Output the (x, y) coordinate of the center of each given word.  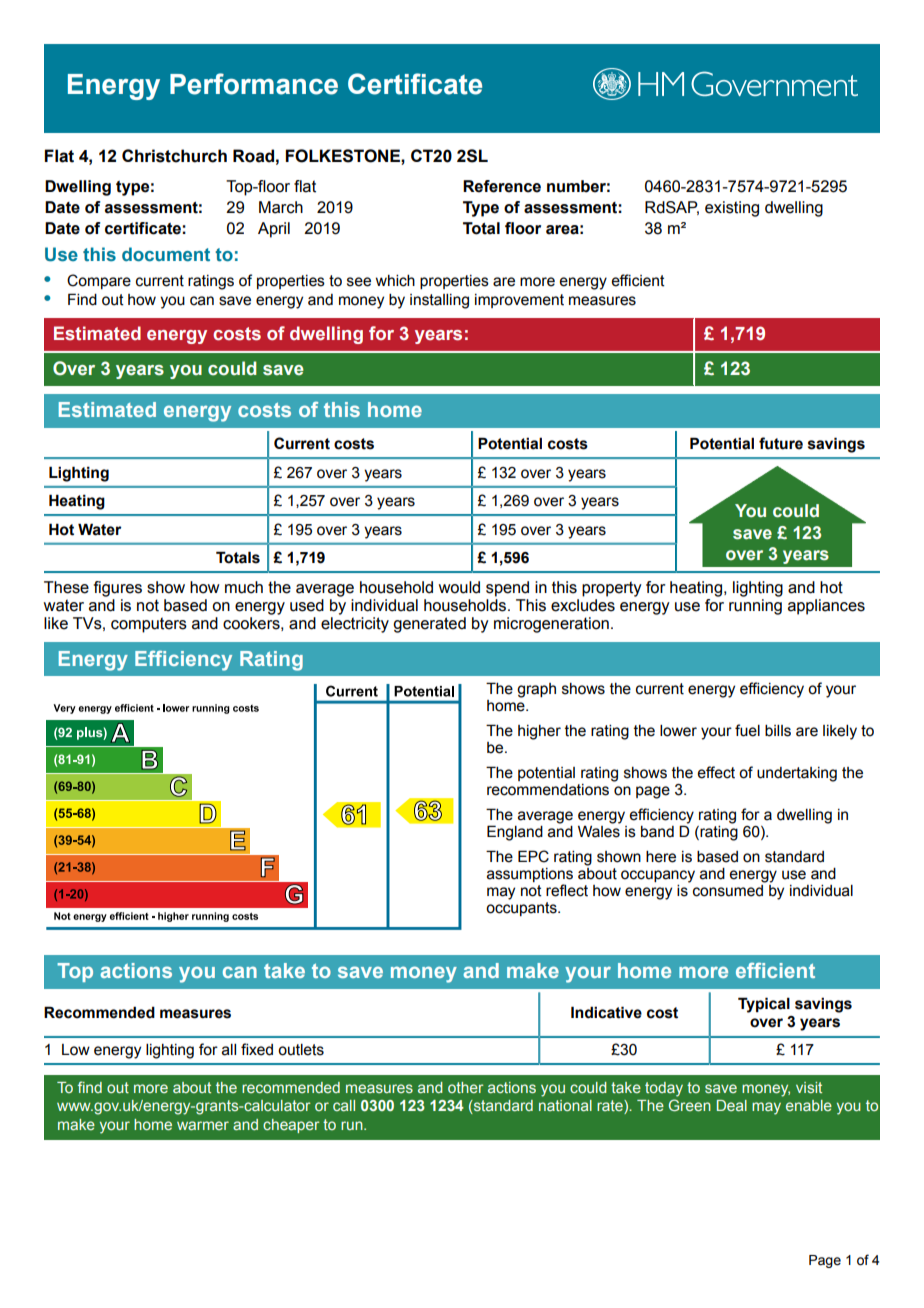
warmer (203, 1125)
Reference (502, 186)
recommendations (548, 790)
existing (732, 209)
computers (149, 625)
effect (716, 772)
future (781, 443)
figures (118, 589)
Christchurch (174, 156)
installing (439, 301)
